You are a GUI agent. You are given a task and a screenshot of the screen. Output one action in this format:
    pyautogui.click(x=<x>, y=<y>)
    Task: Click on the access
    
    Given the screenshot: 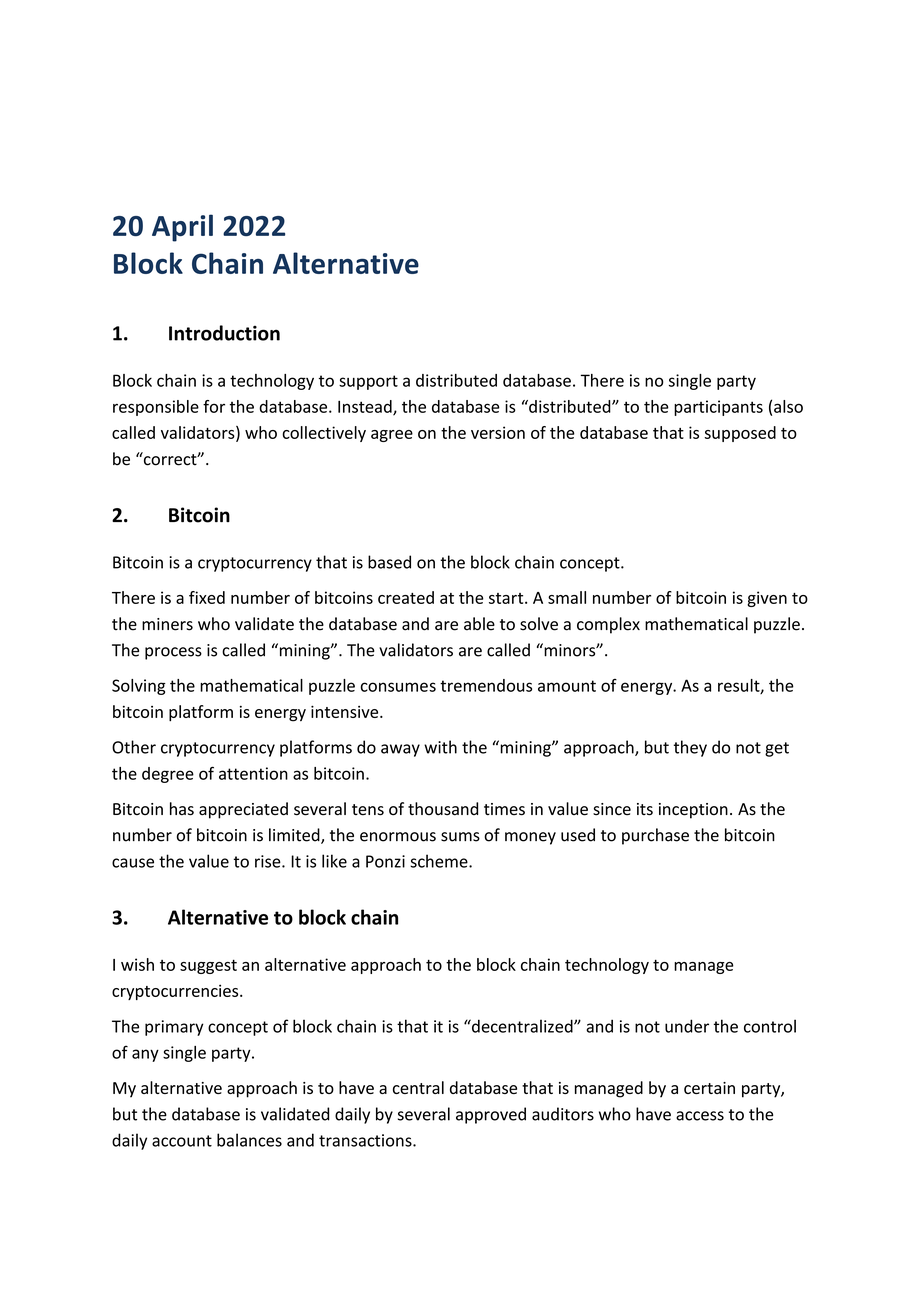 What is the action you would take?
    pyautogui.click(x=700, y=1116)
